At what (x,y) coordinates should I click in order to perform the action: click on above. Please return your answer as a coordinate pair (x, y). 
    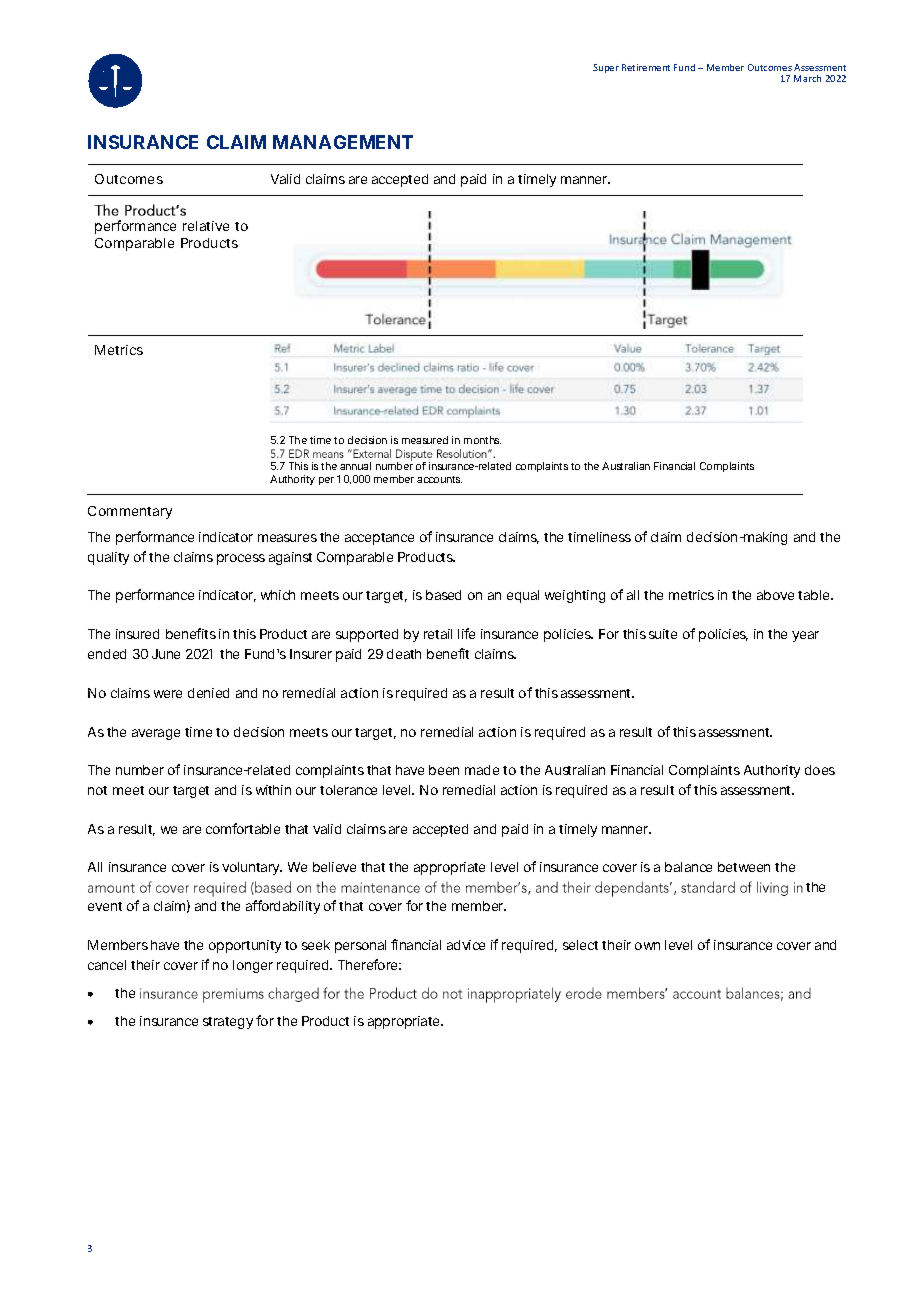
    Looking at the image, I should click on (775, 595).
